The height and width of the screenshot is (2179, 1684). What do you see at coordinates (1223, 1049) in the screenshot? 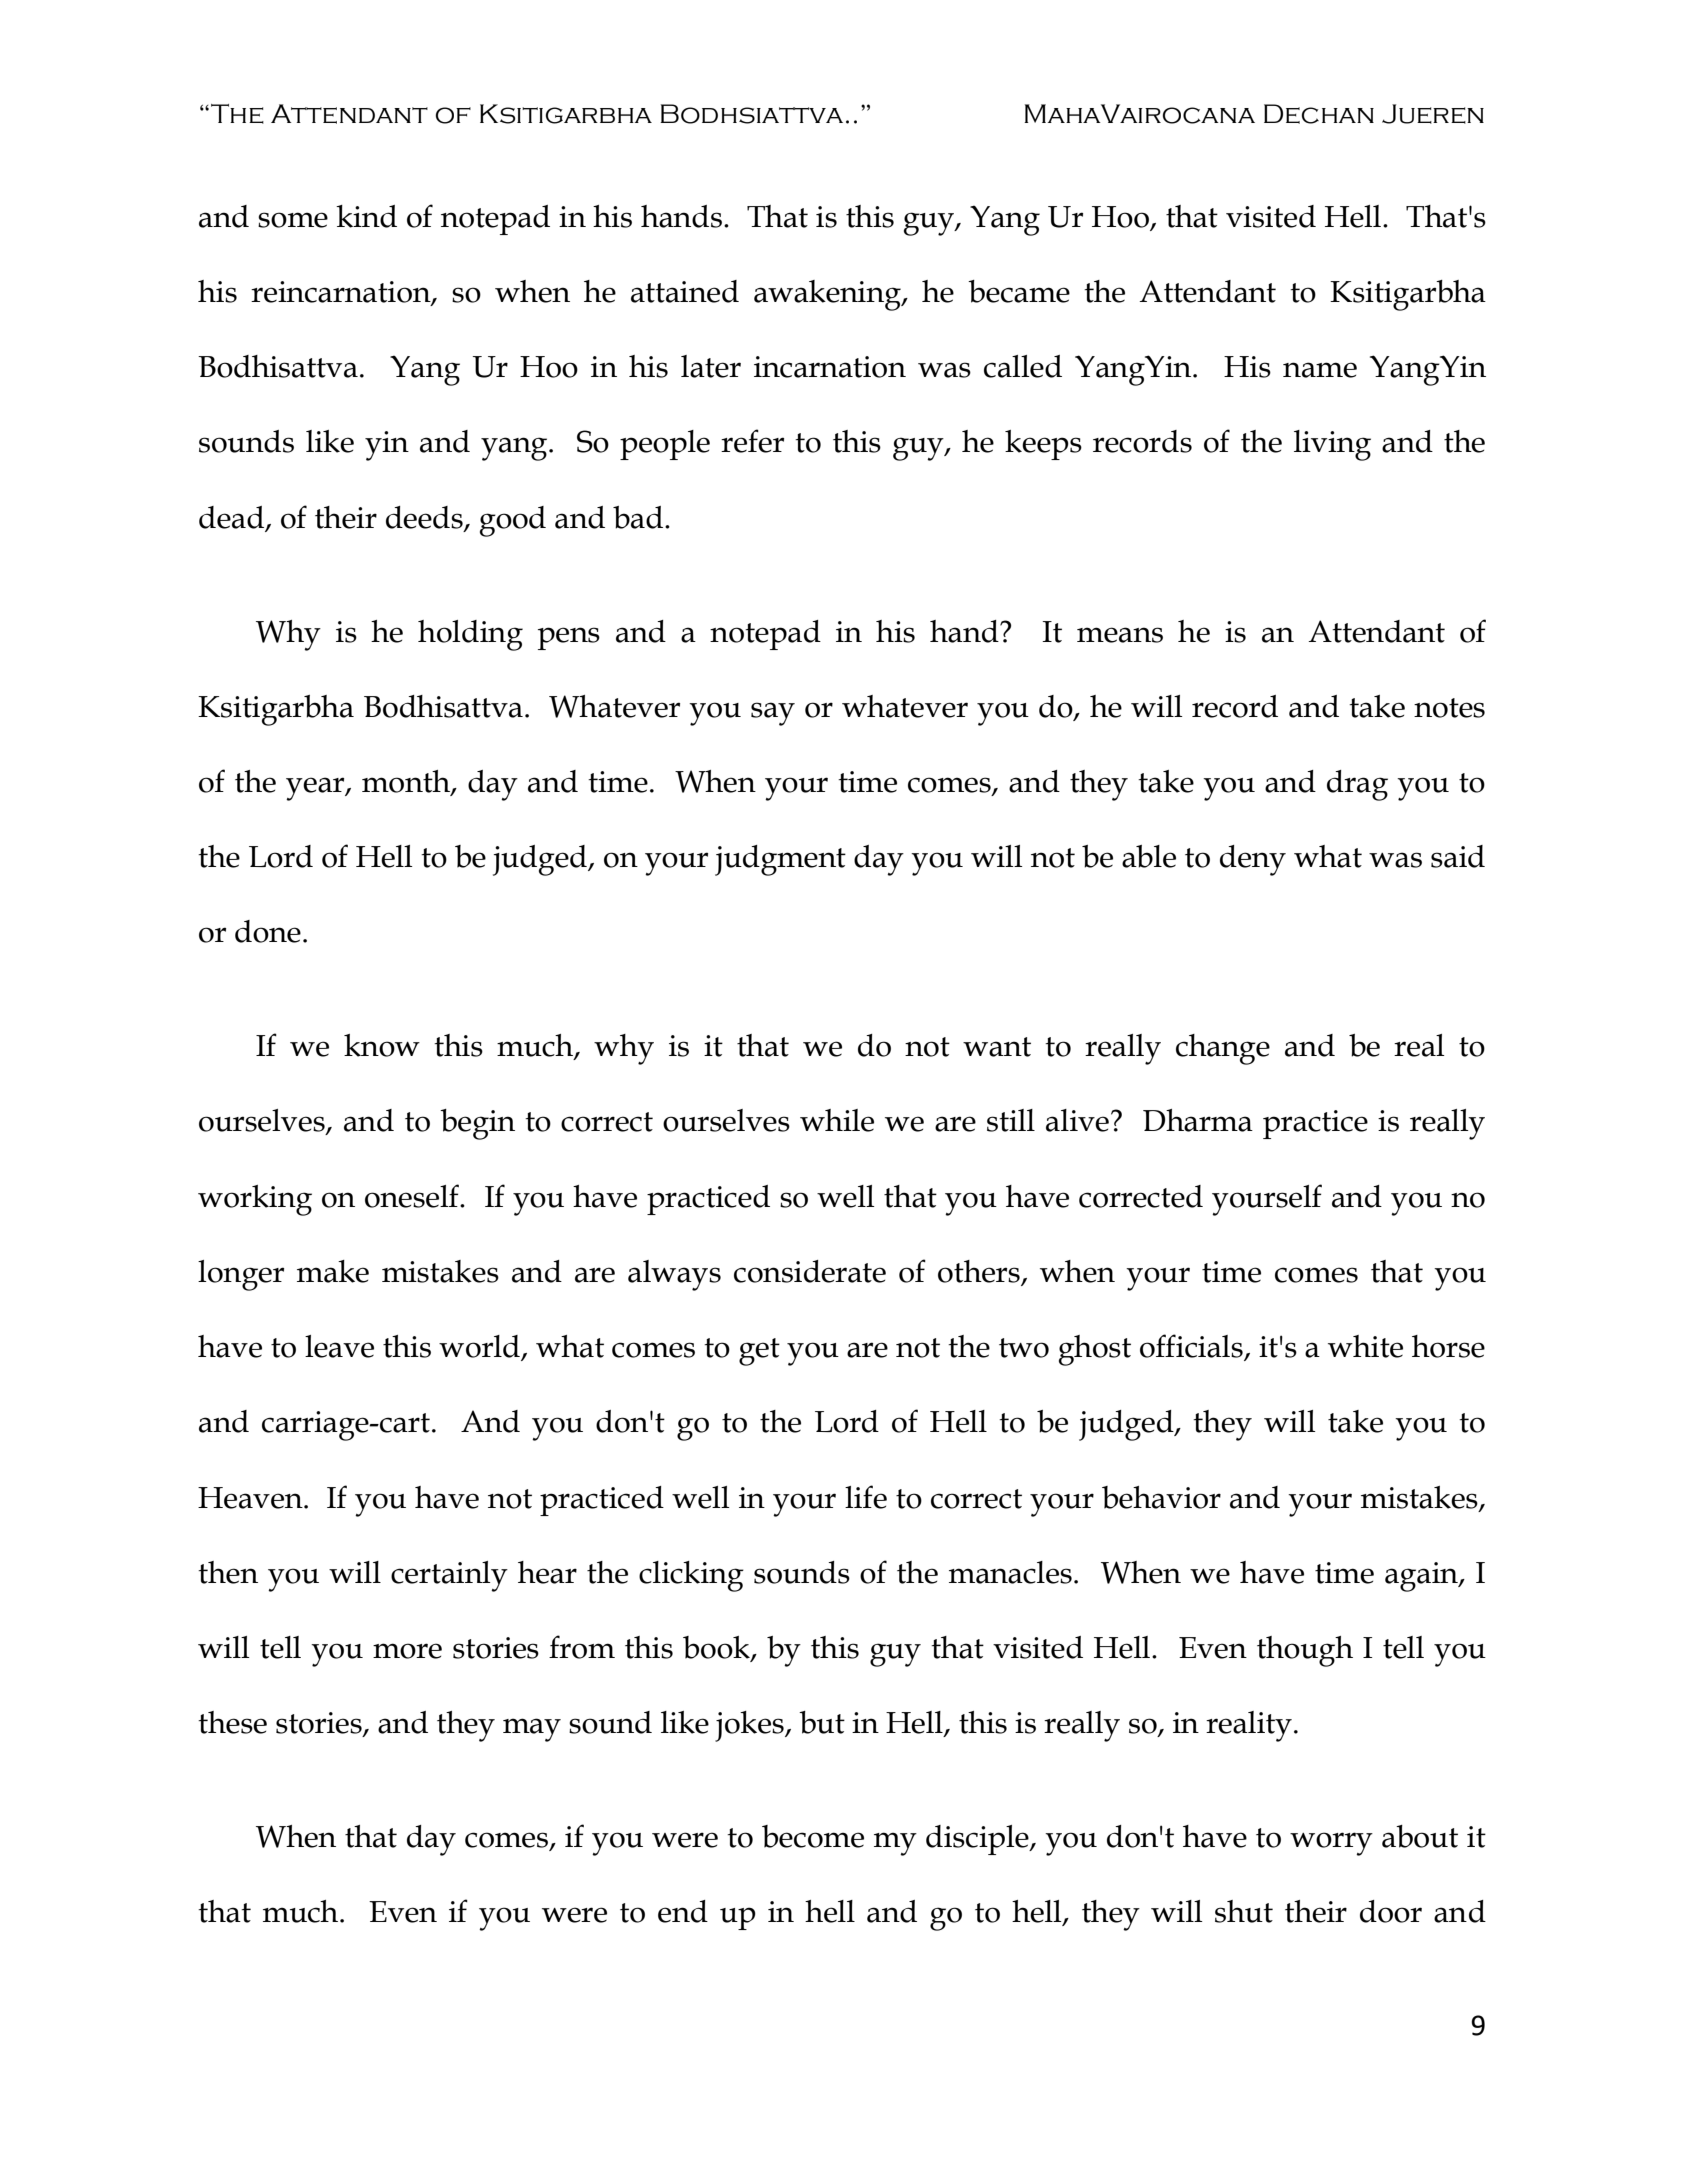
I see `change` at bounding box center [1223, 1049].
